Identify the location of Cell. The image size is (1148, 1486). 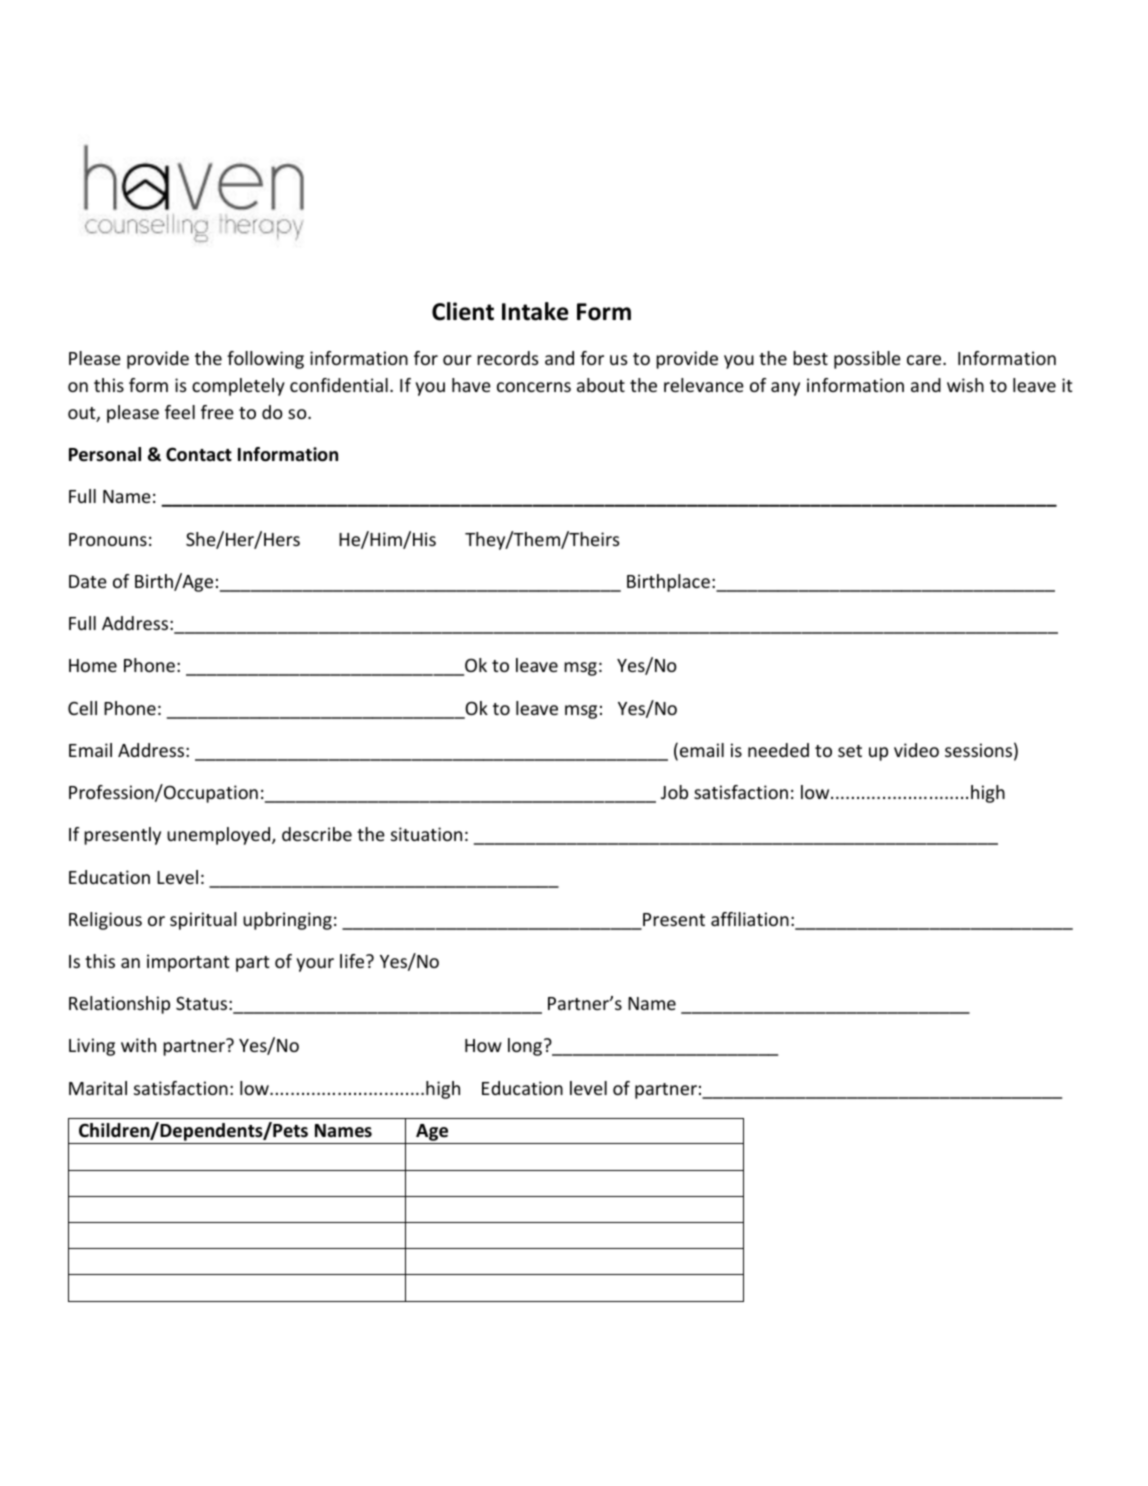
(82, 708).
